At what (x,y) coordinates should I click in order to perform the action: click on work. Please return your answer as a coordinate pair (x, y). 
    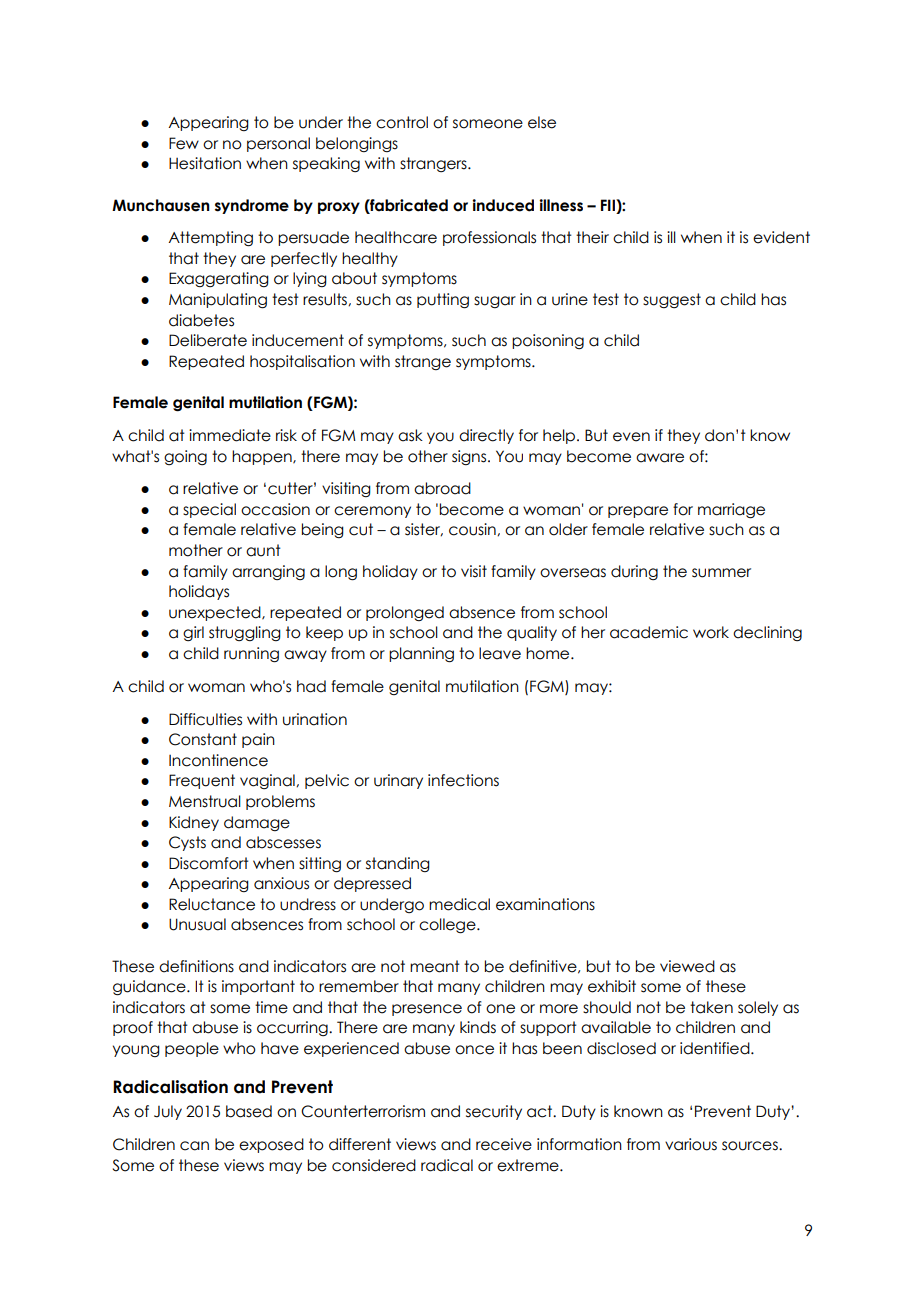
    Looking at the image, I should click on (711, 632).
